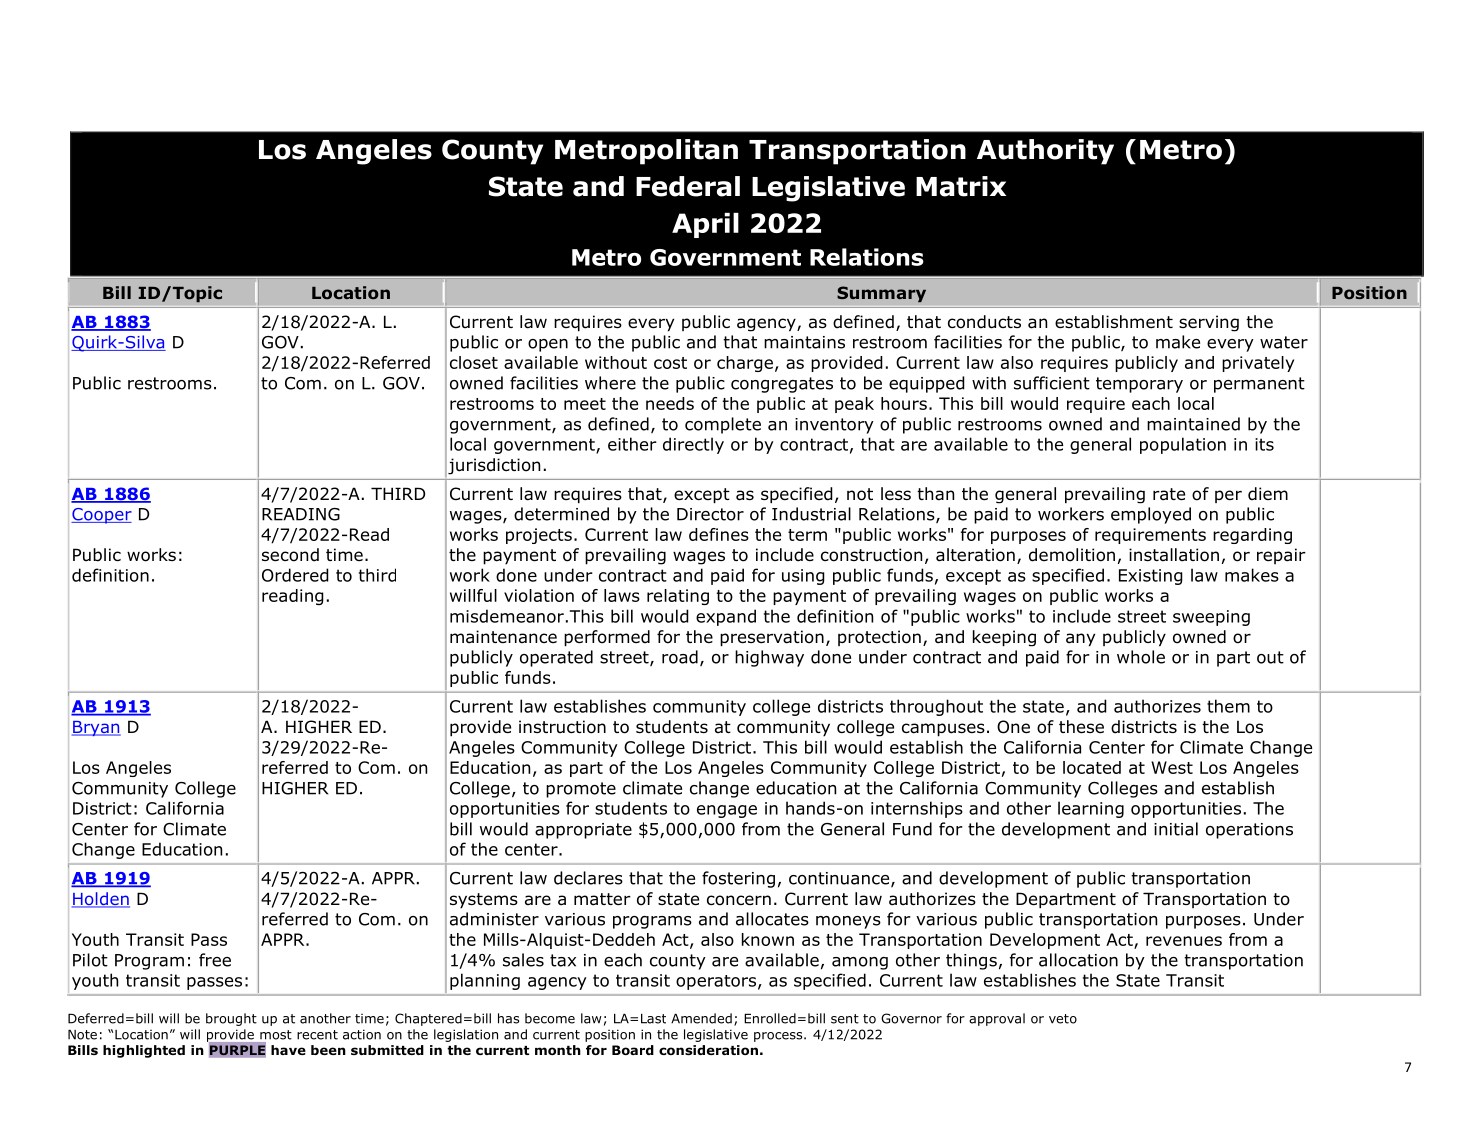 The image size is (1479, 1143). I want to click on learning, so click(1091, 809).
